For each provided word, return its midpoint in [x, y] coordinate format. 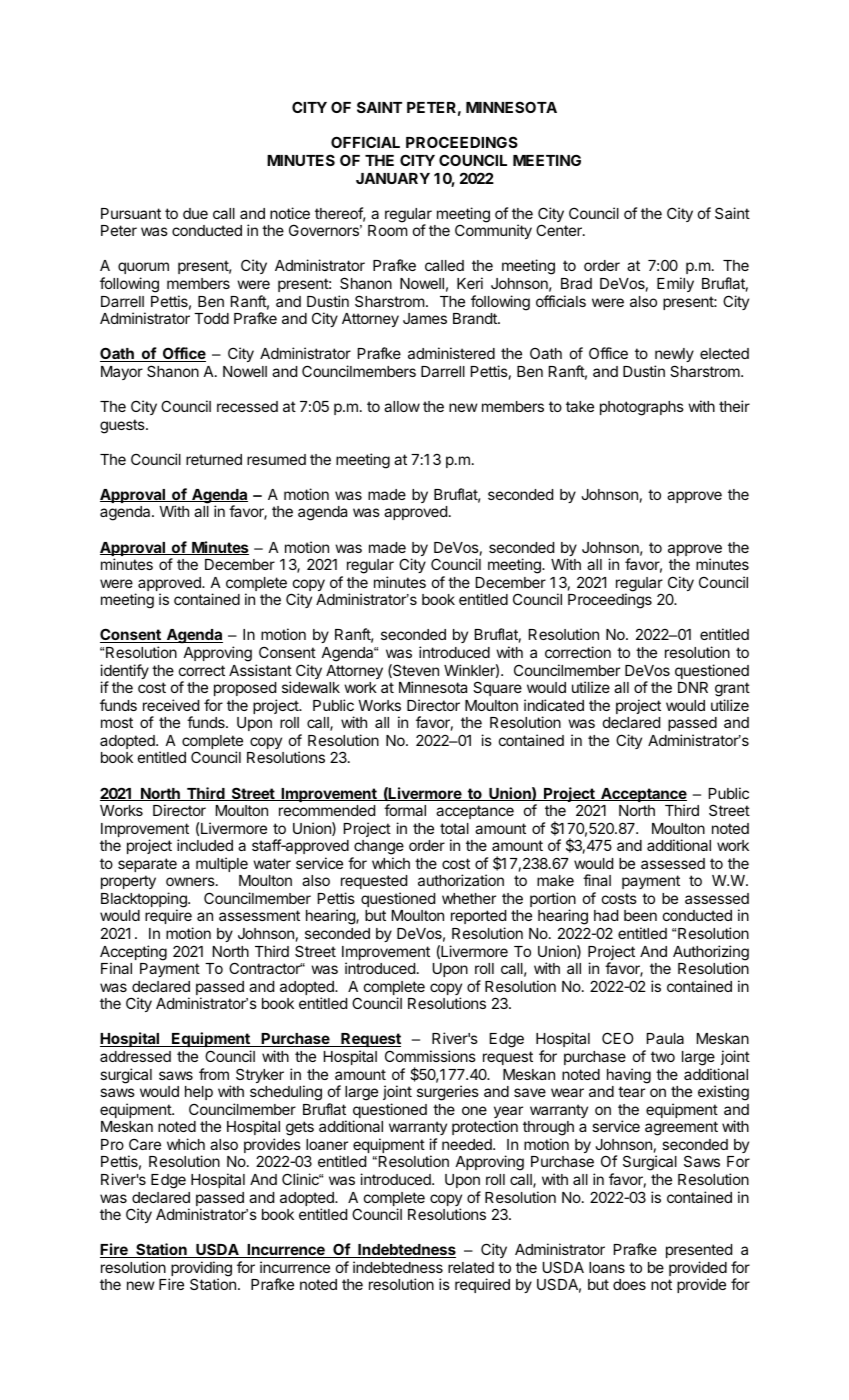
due [195, 213]
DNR [693, 687]
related [471, 1267]
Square [497, 688]
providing [200, 1270]
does [629, 1284]
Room [387, 230]
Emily [675, 284]
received [171, 705]
